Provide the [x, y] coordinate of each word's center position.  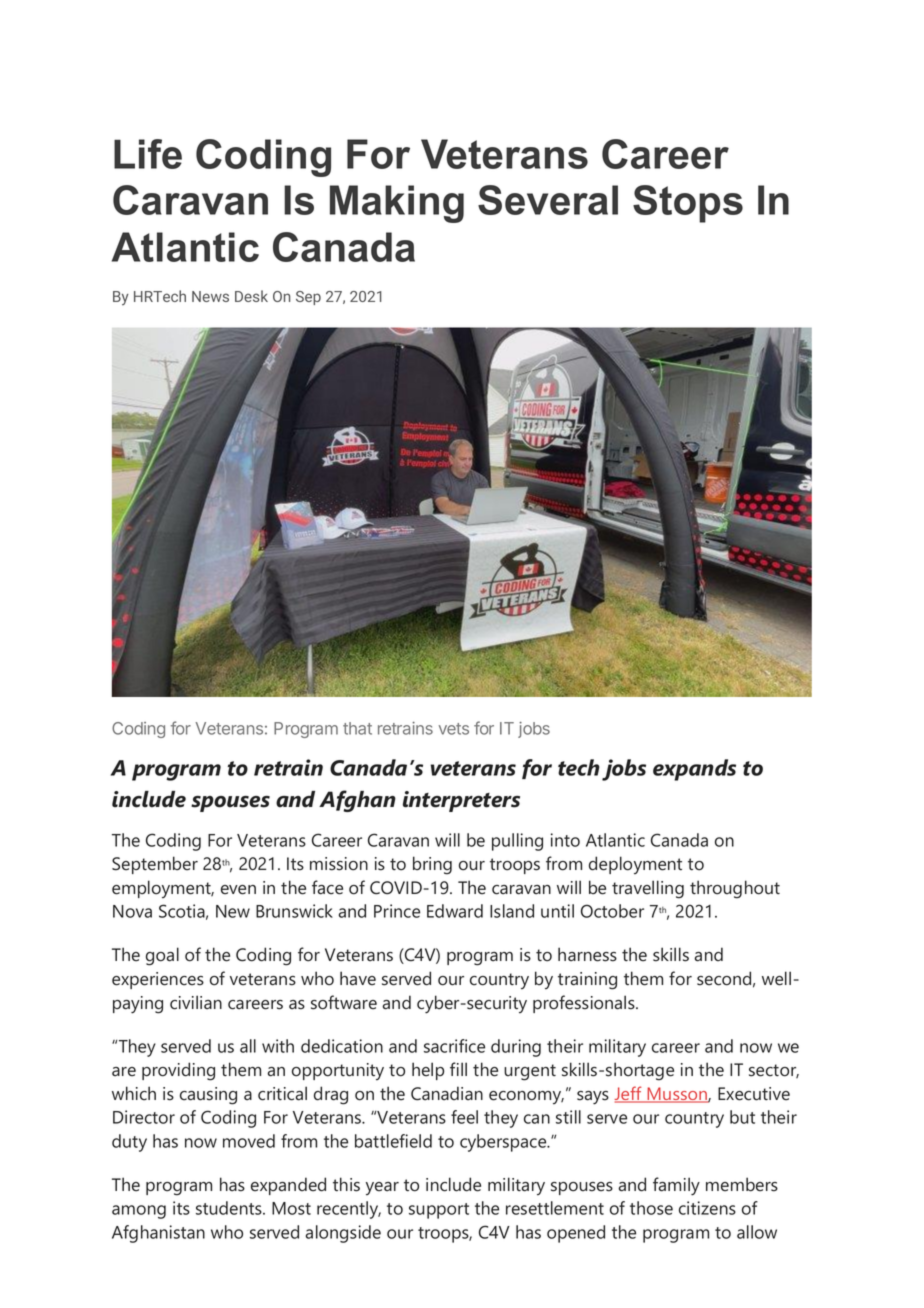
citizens [707, 1208]
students [230, 1208]
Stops [688, 204]
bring [432, 865]
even [238, 890]
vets [454, 729]
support [439, 1211]
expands [694, 770]
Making [397, 204]
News [210, 296]
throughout [735, 889]
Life [148, 154]
